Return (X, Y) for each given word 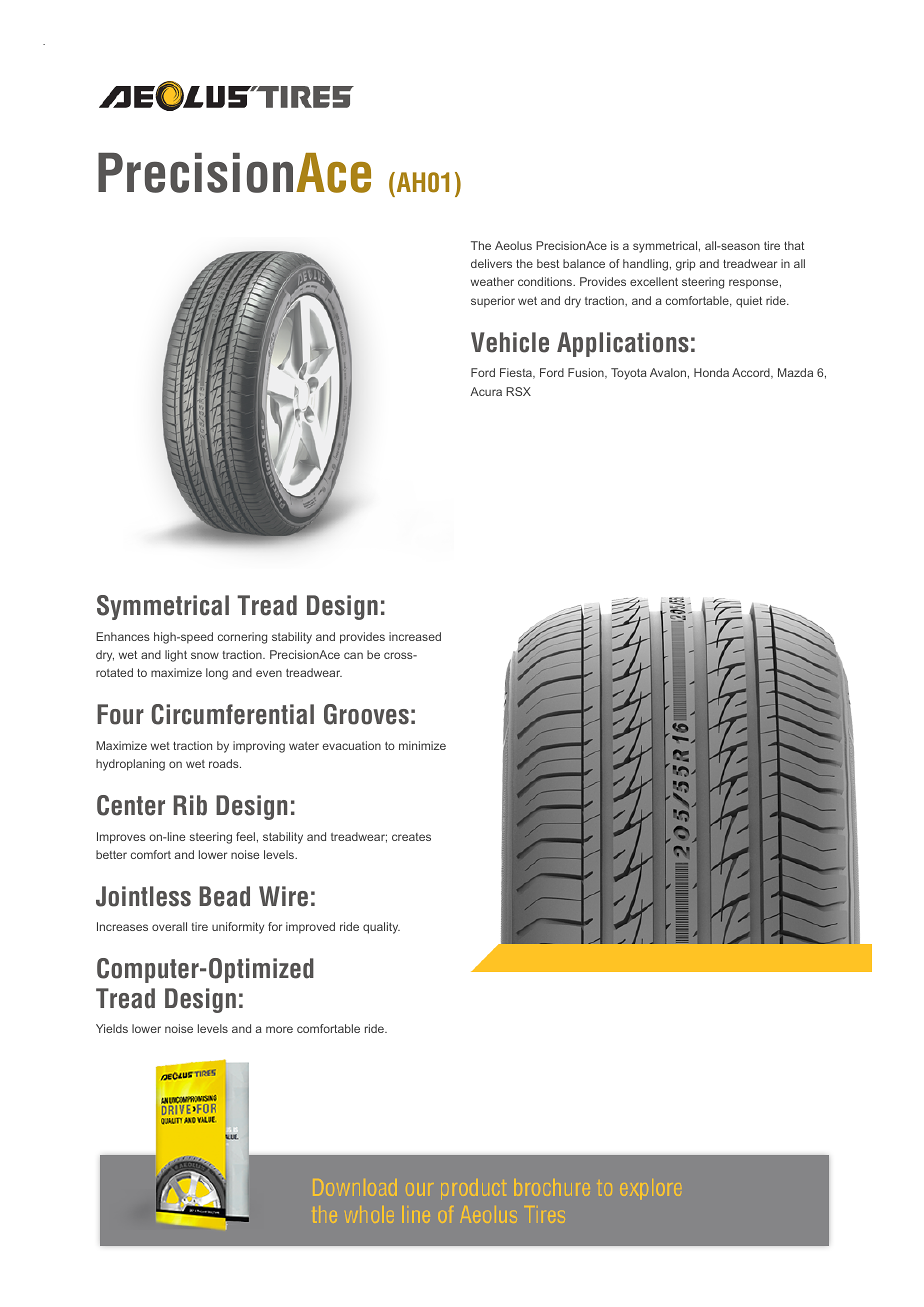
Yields (112, 1028)
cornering (242, 638)
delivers (491, 263)
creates (411, 837)
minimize (422, 745)
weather (492, 281)
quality (381, 928)
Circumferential (232, 714)
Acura (486, 391)
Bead (224, 896)
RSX (518, 391)
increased (415, 636)
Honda (711, 372)
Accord (752, 373)
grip (686, 265)
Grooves (366, 714)
